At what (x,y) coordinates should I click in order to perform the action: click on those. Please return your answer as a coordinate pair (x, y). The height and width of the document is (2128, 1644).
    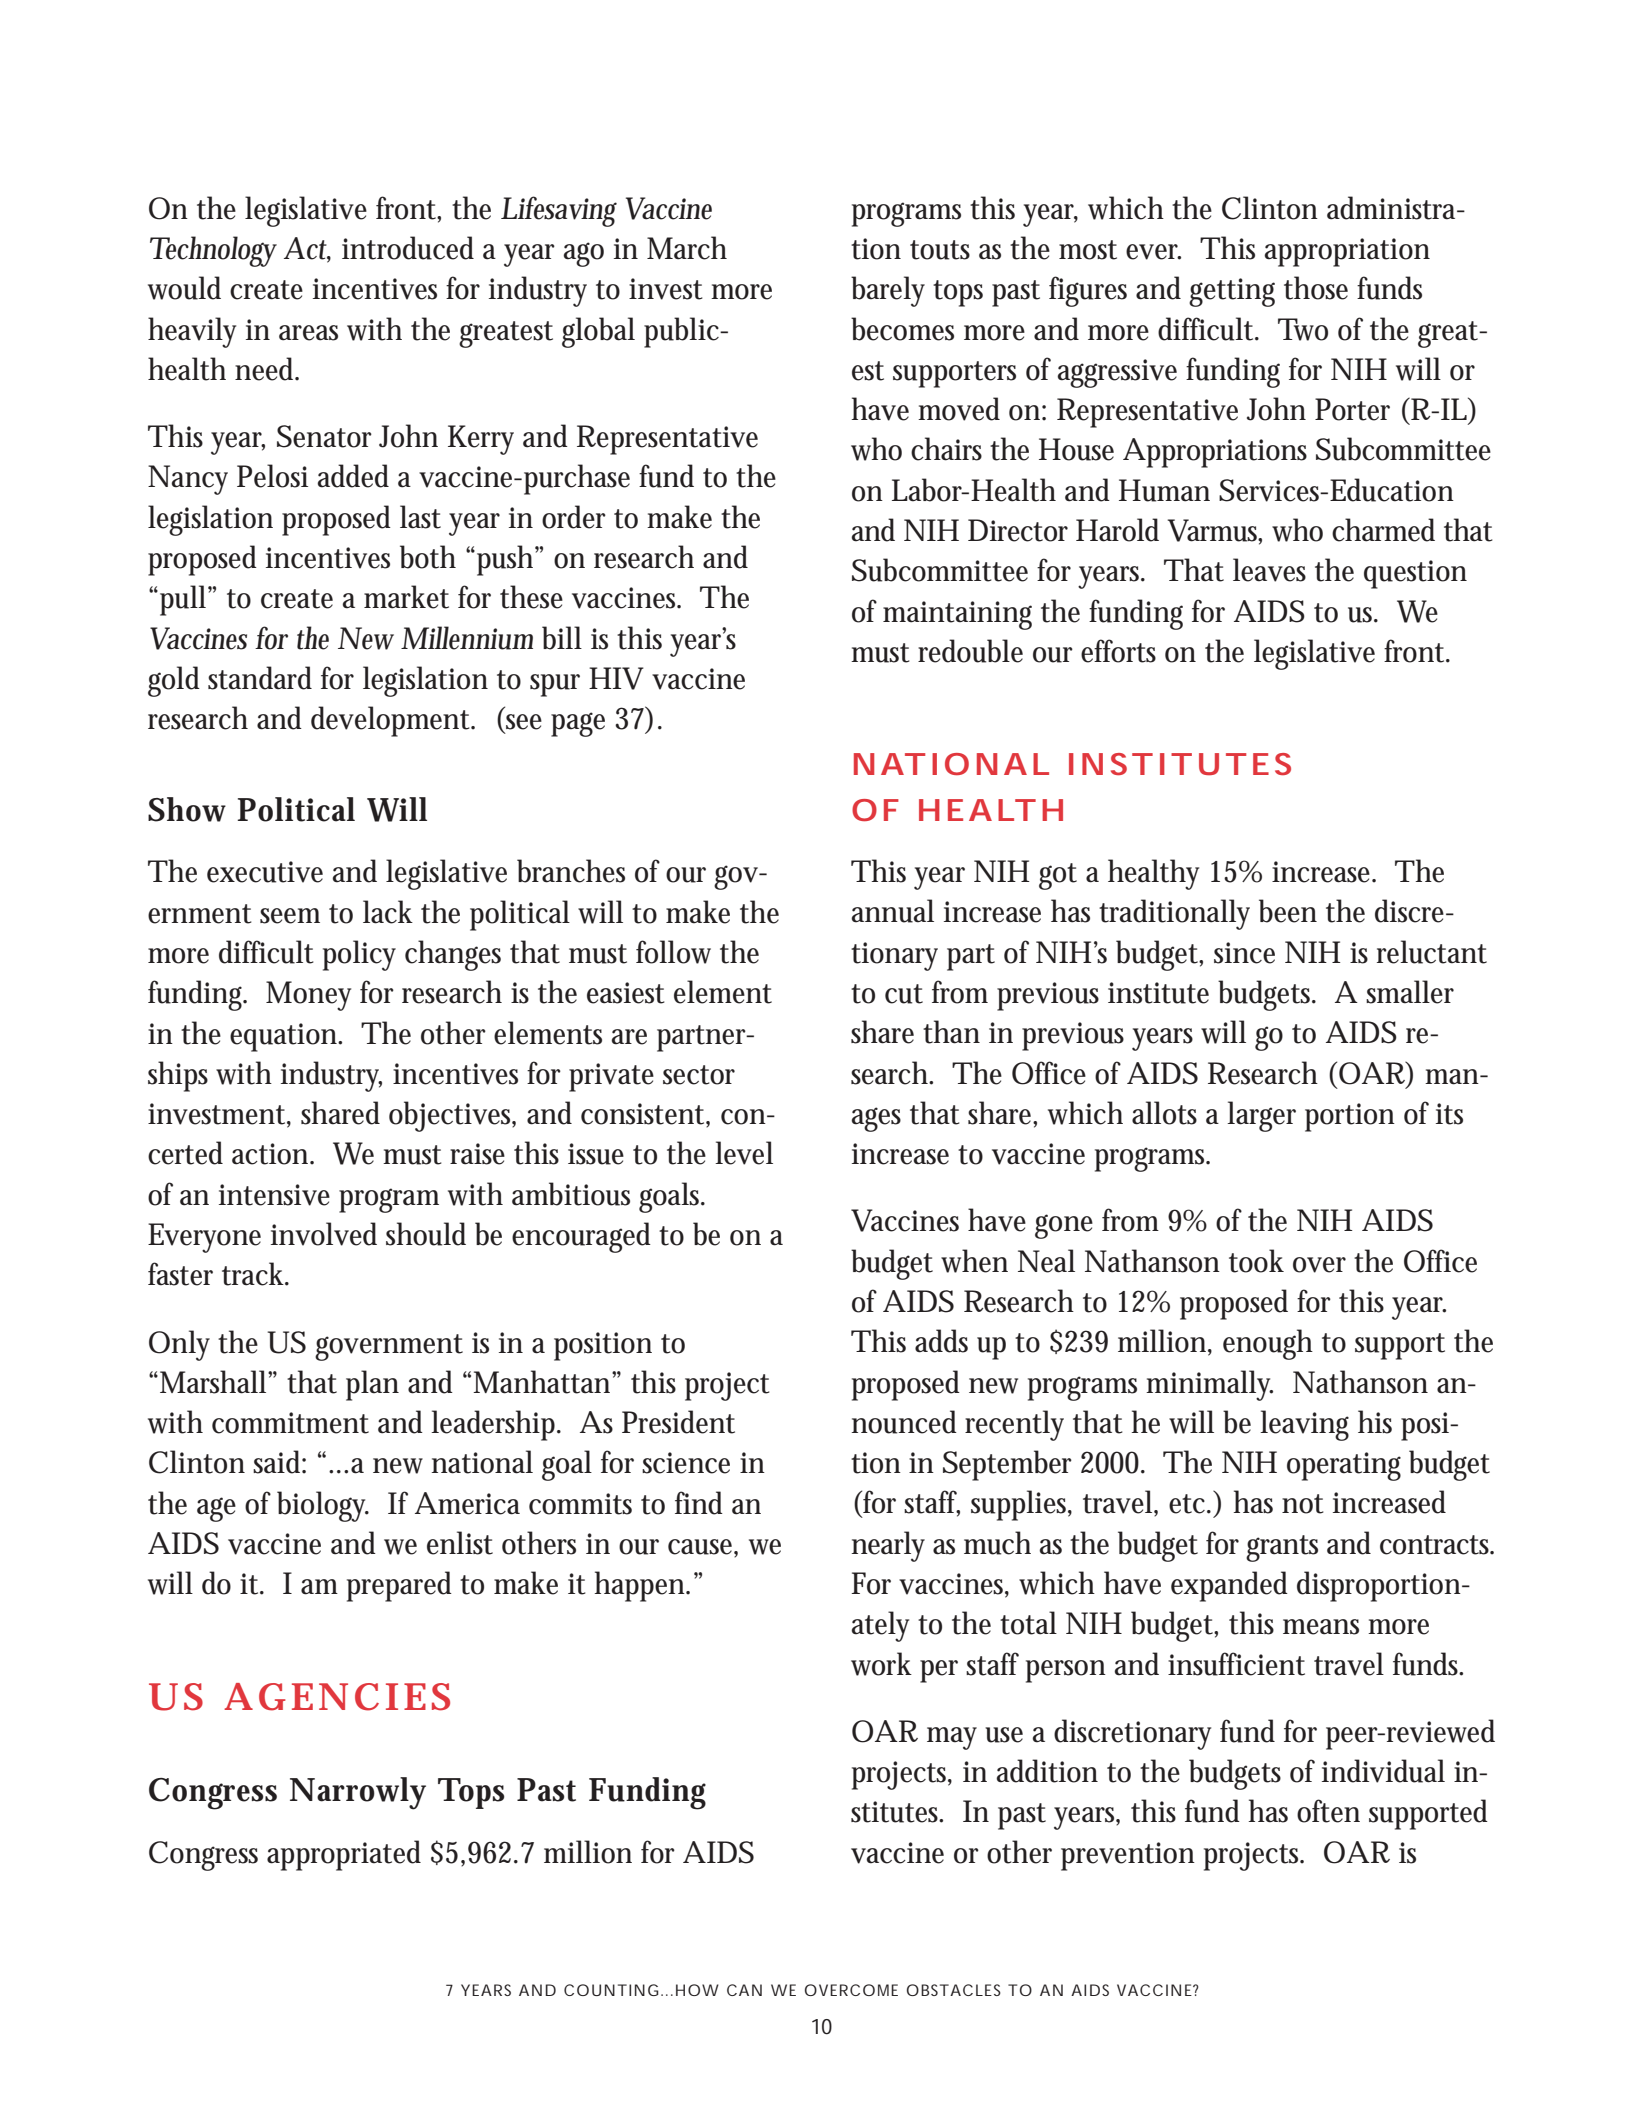
    Looking at the image, I should click on (1316, 288).
